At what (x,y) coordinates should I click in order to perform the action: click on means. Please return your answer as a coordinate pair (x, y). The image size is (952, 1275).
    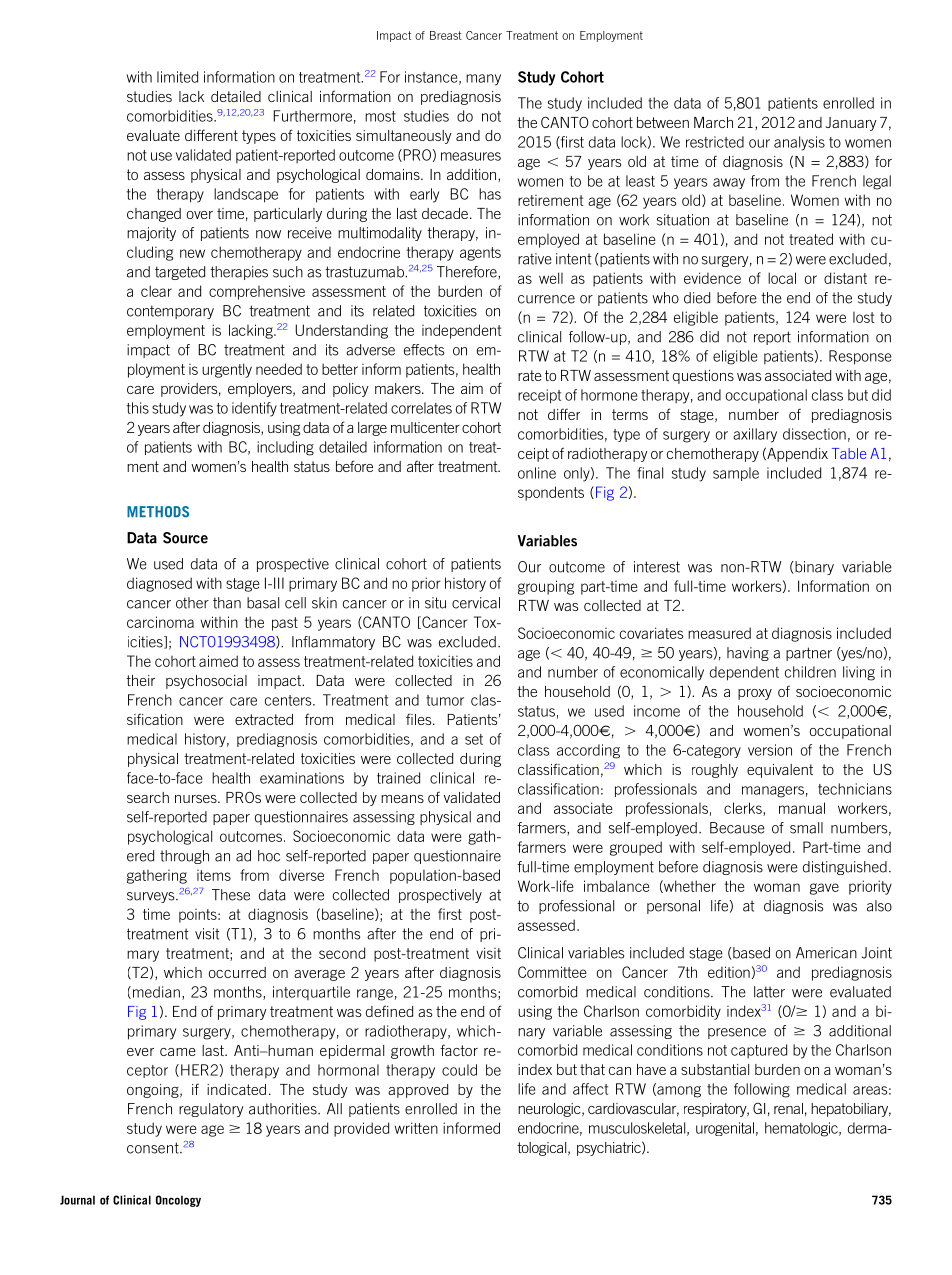
    Looking at the image, I should click on (402, 799).
